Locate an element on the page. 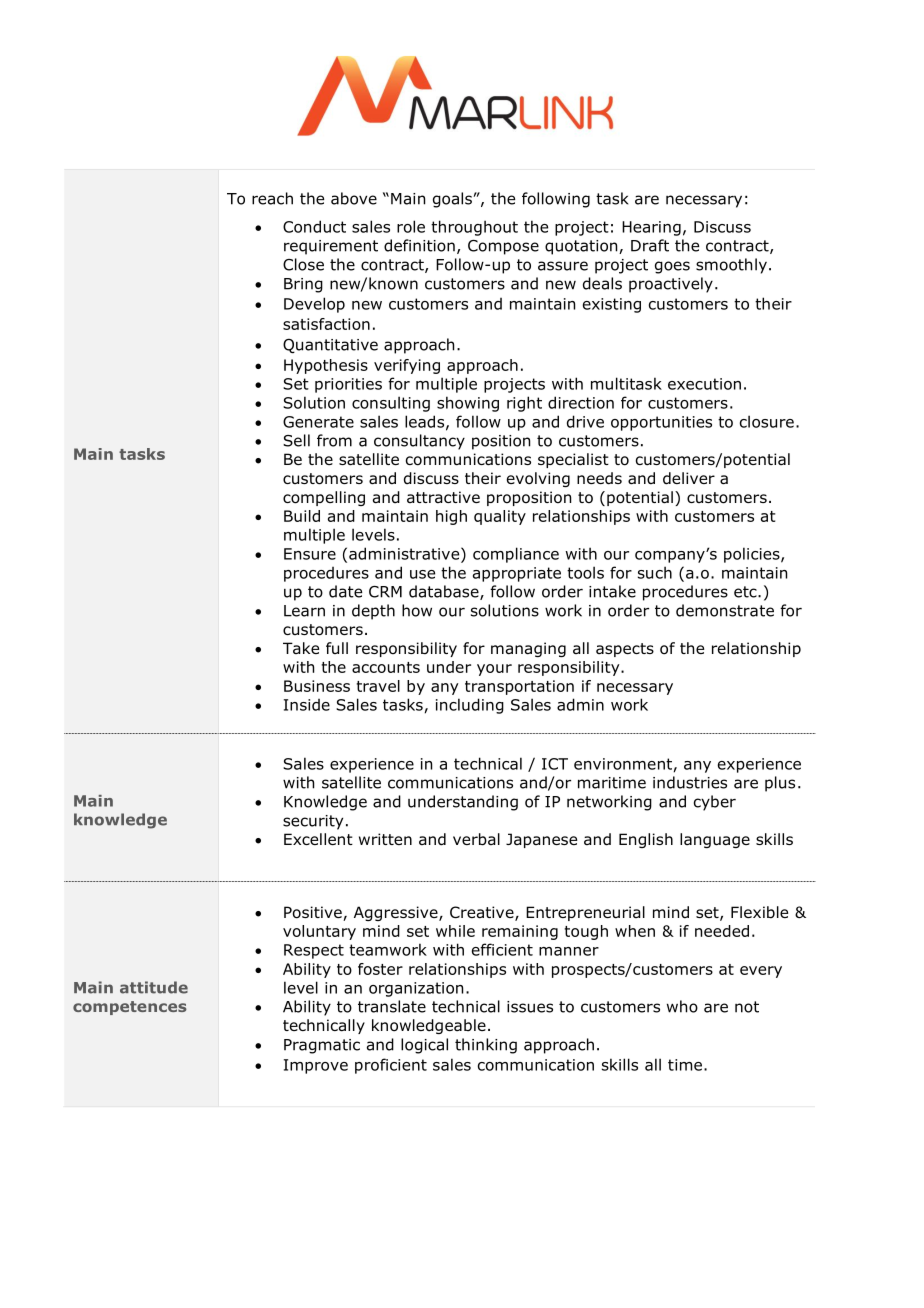  Hearing is located at coordinates (651, 228).
